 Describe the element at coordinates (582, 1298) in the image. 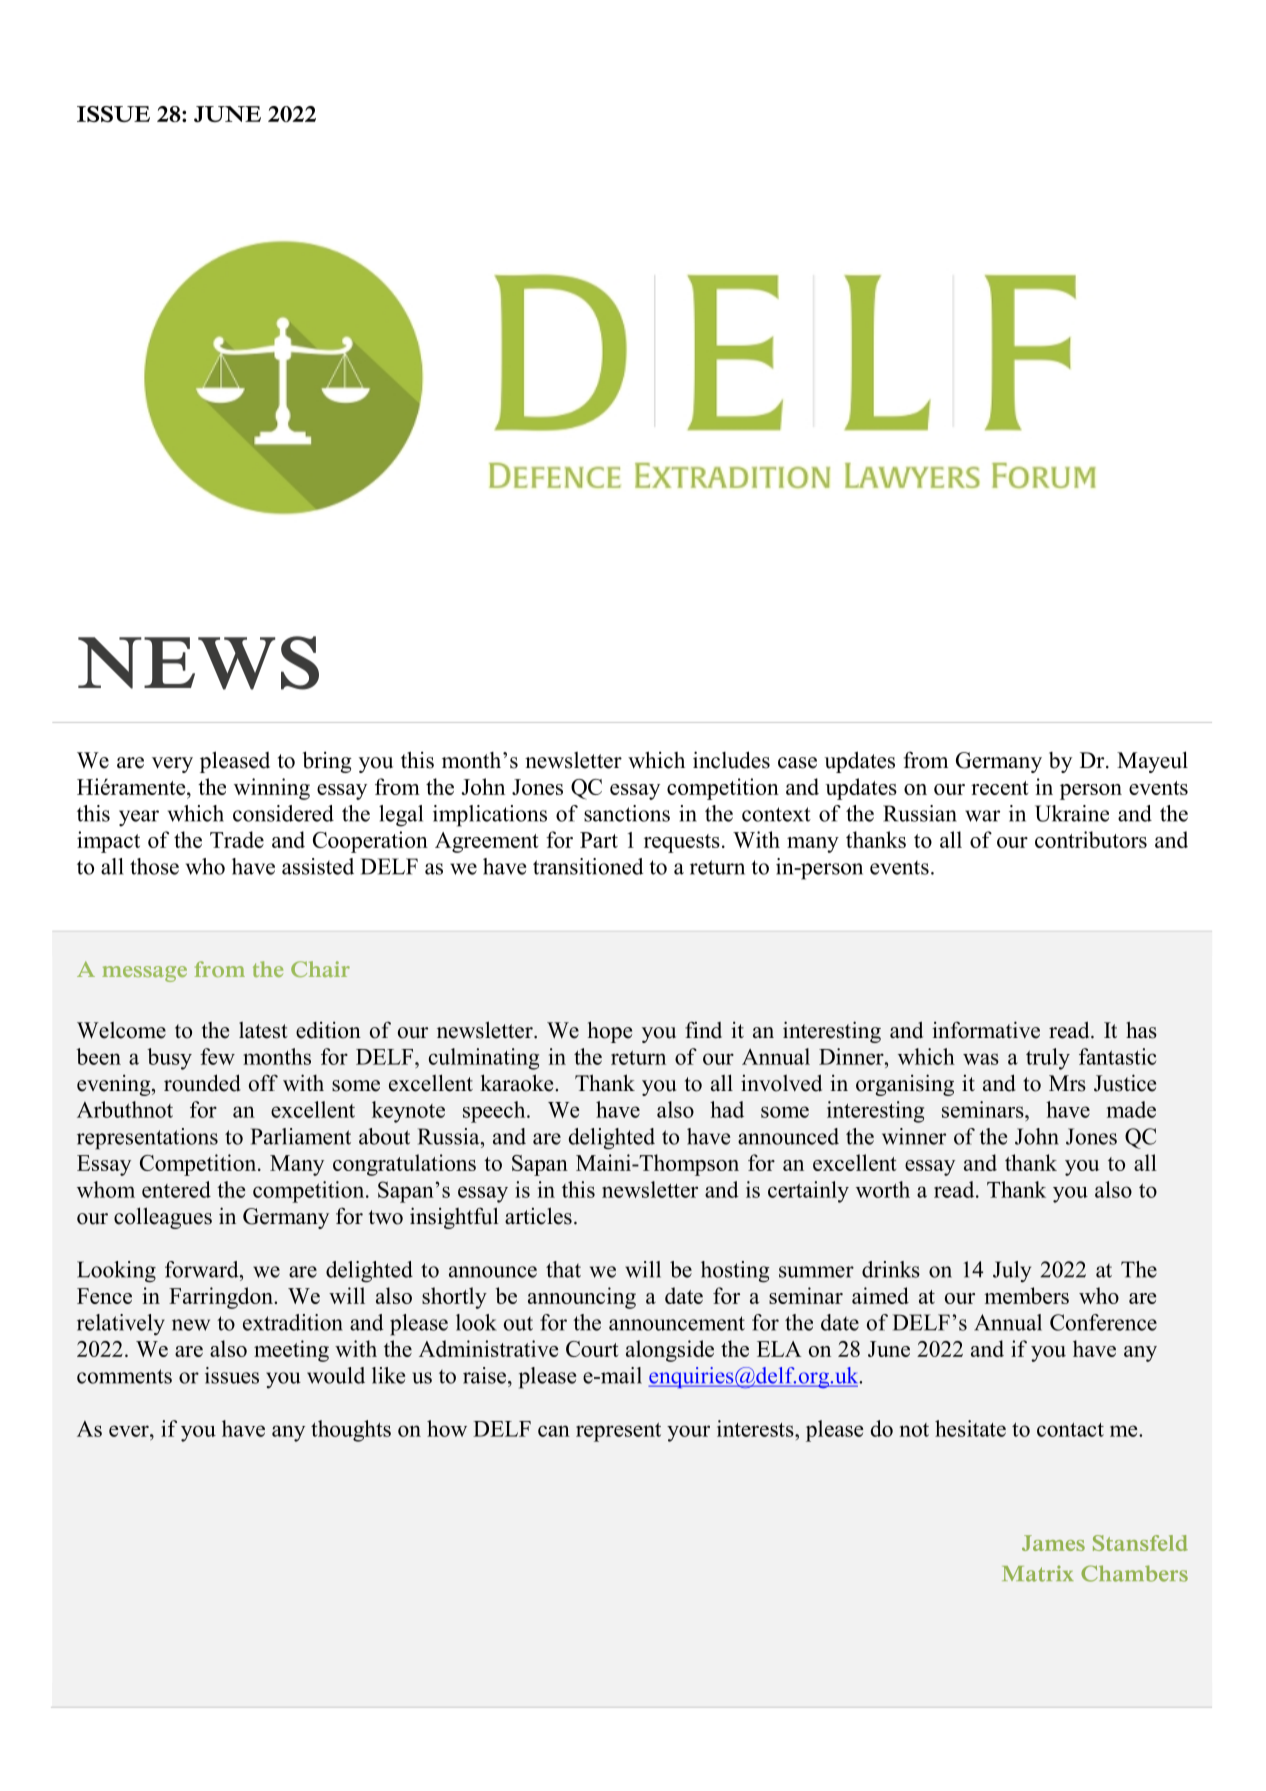

I see `announcing` at that location.
